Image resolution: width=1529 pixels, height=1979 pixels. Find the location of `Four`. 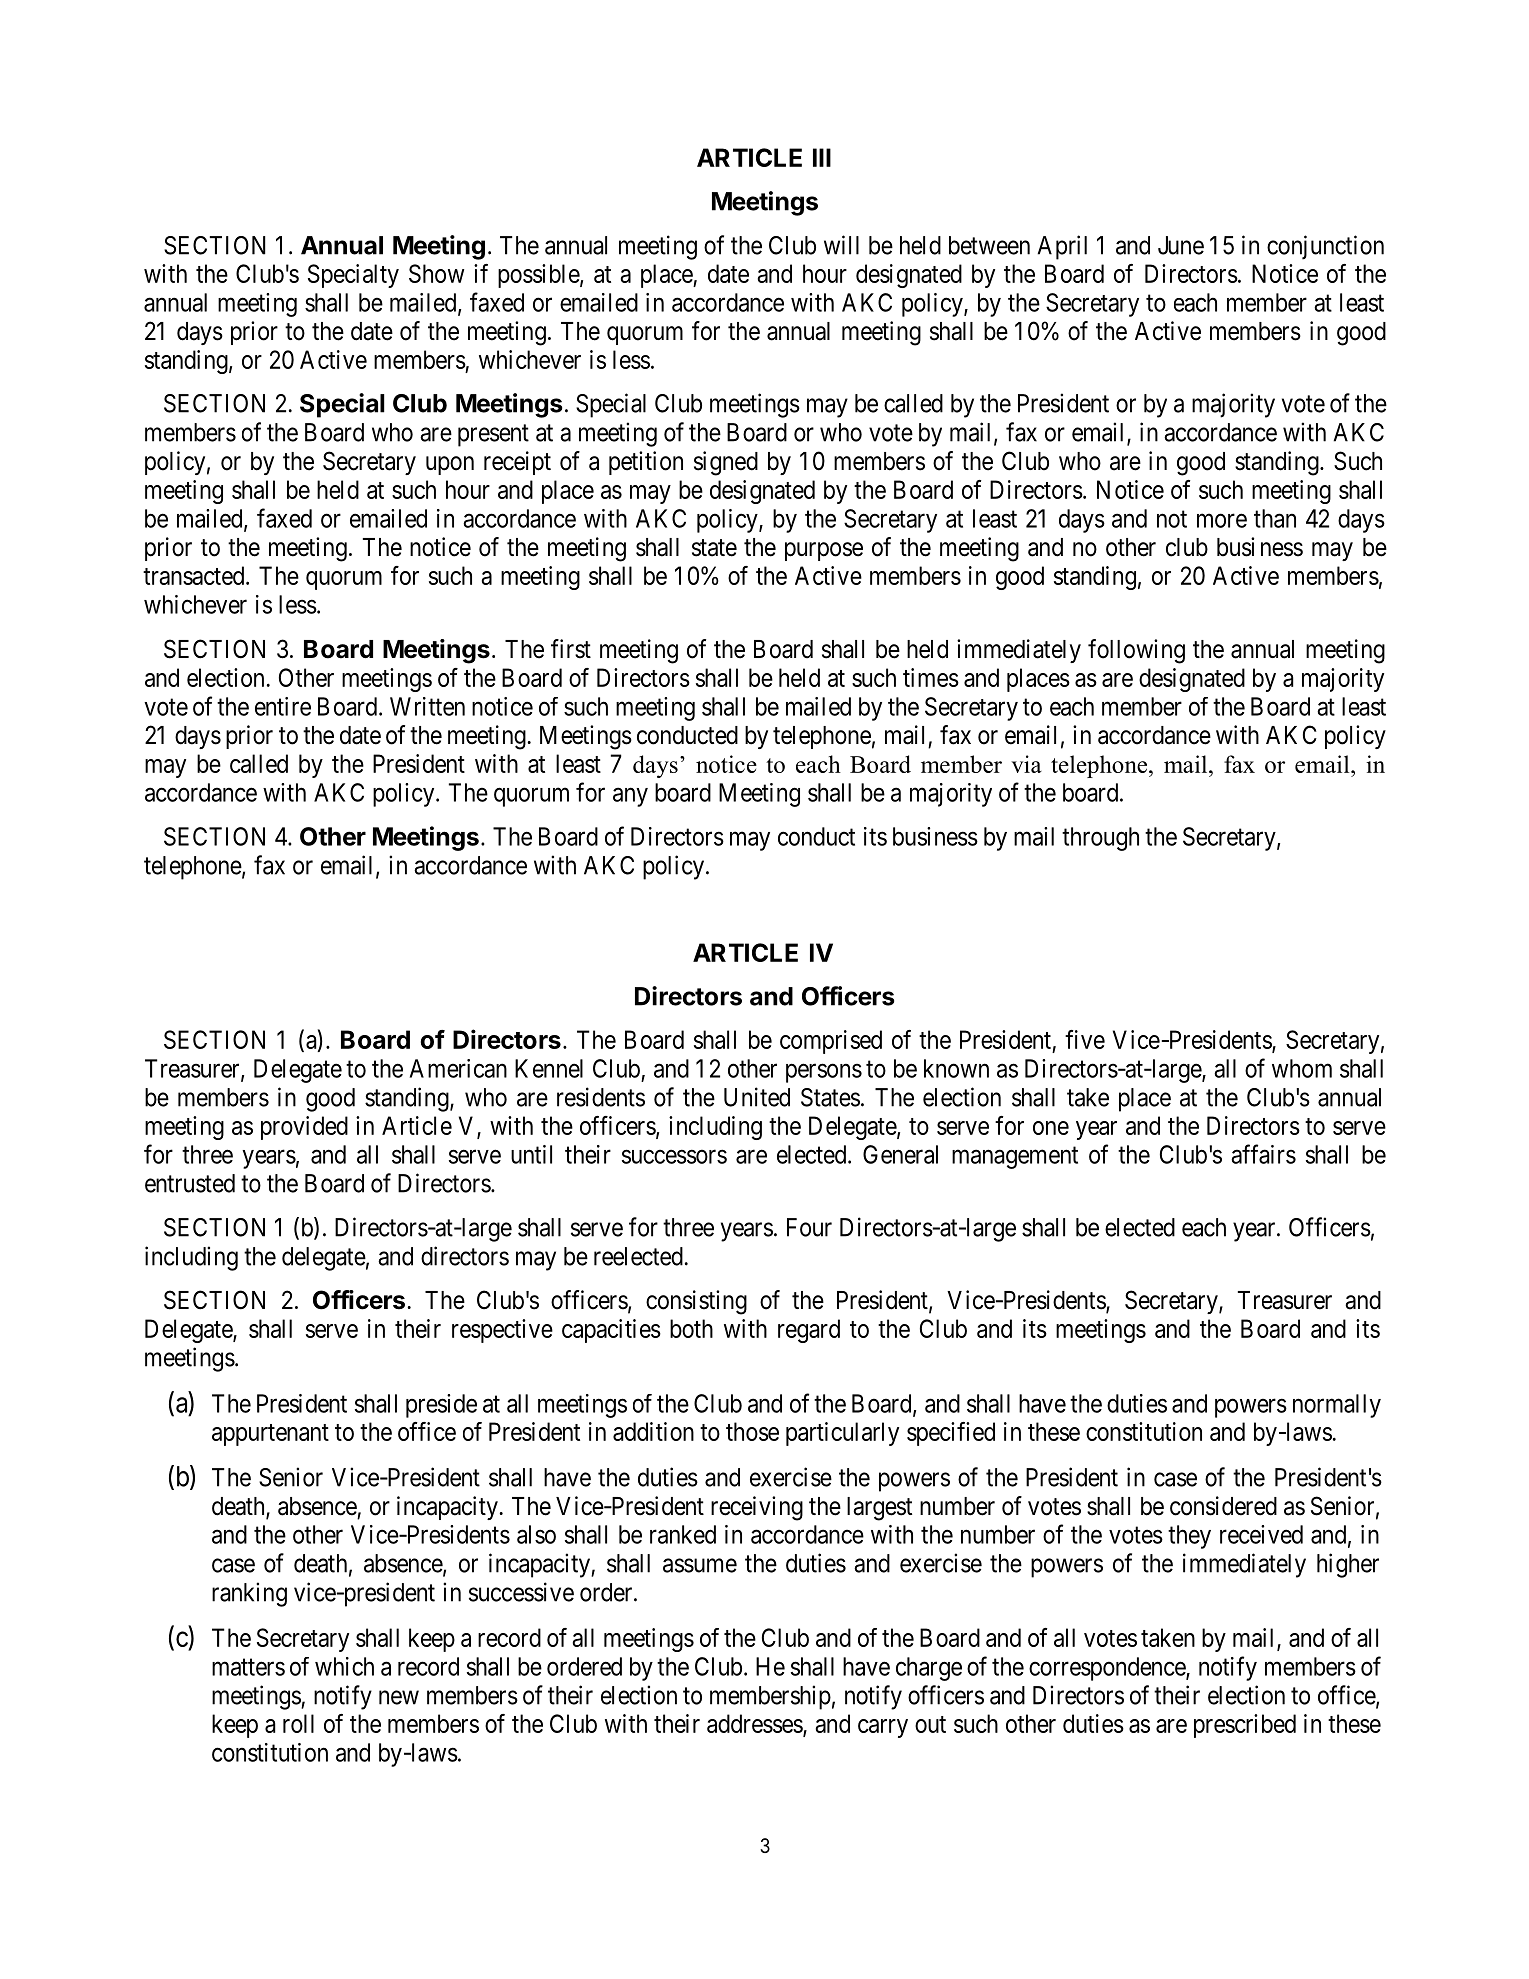

Four is located at coordinates (809, 1227).
